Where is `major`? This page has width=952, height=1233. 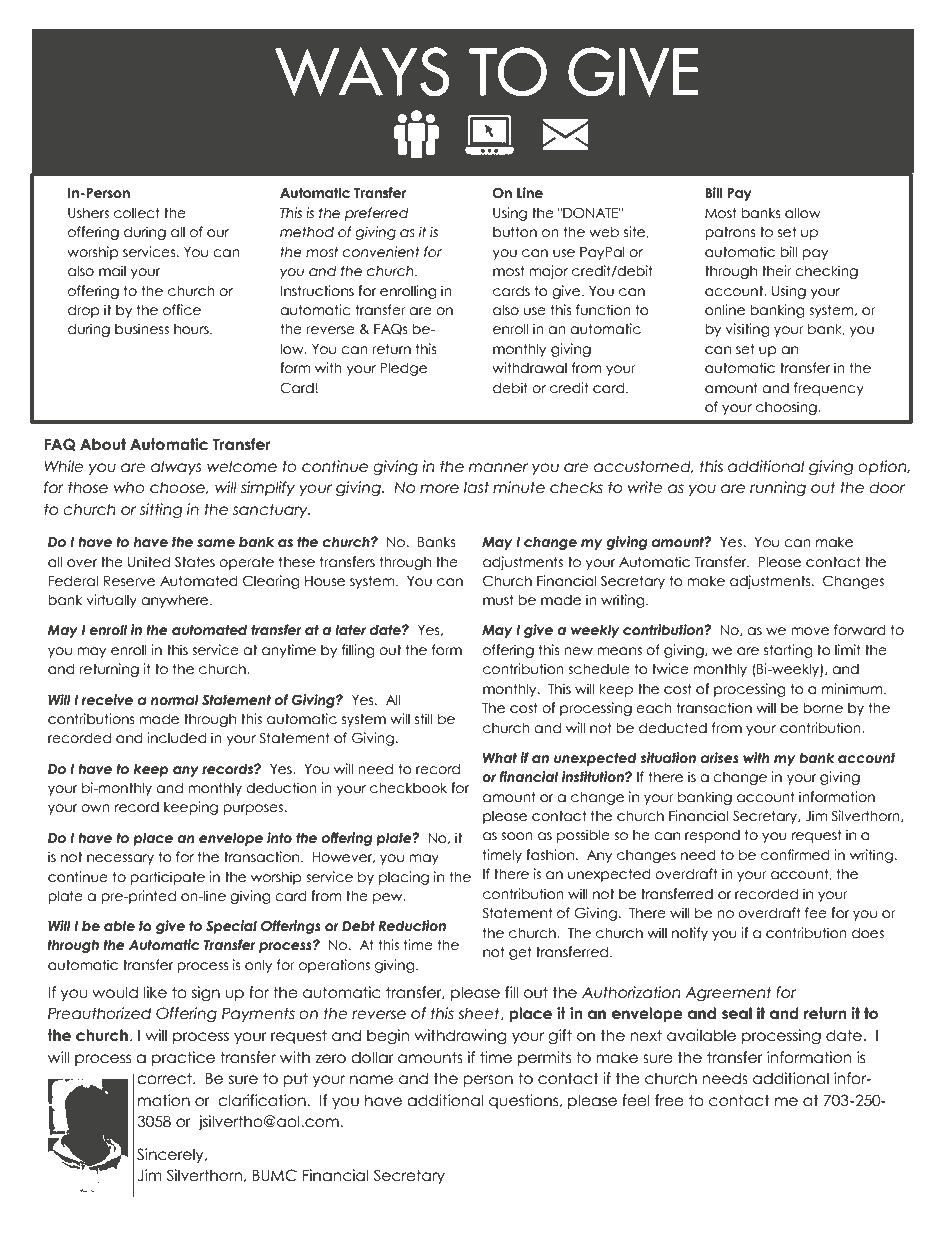
major is located at coordinates (548, 272).
